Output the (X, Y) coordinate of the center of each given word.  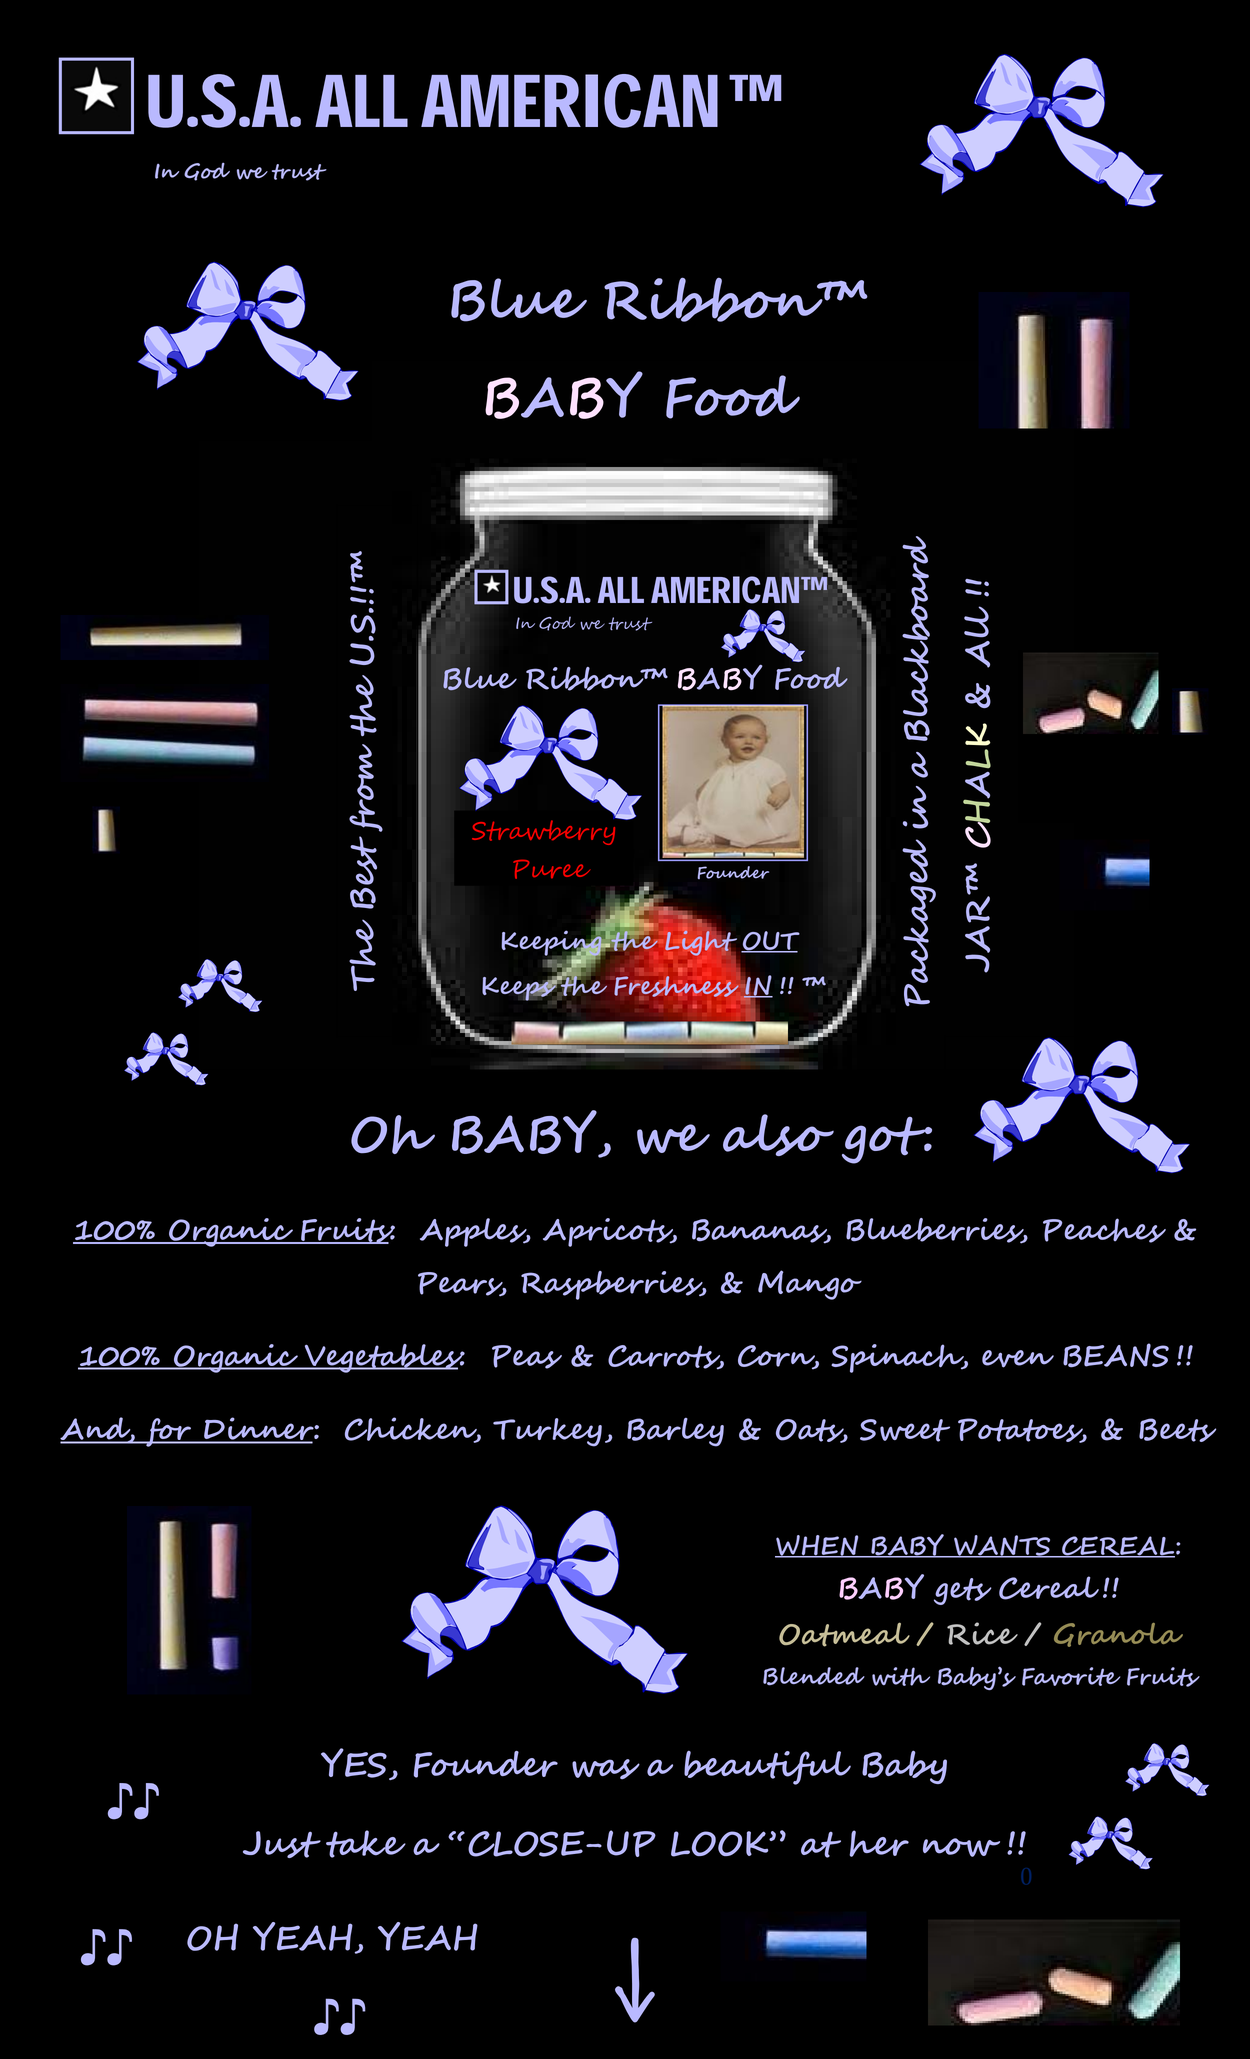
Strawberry (545, 831)
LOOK (721, 1844)
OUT (770, 942)
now (961, 1847)
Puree (551, 869)
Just (282, 1844)
